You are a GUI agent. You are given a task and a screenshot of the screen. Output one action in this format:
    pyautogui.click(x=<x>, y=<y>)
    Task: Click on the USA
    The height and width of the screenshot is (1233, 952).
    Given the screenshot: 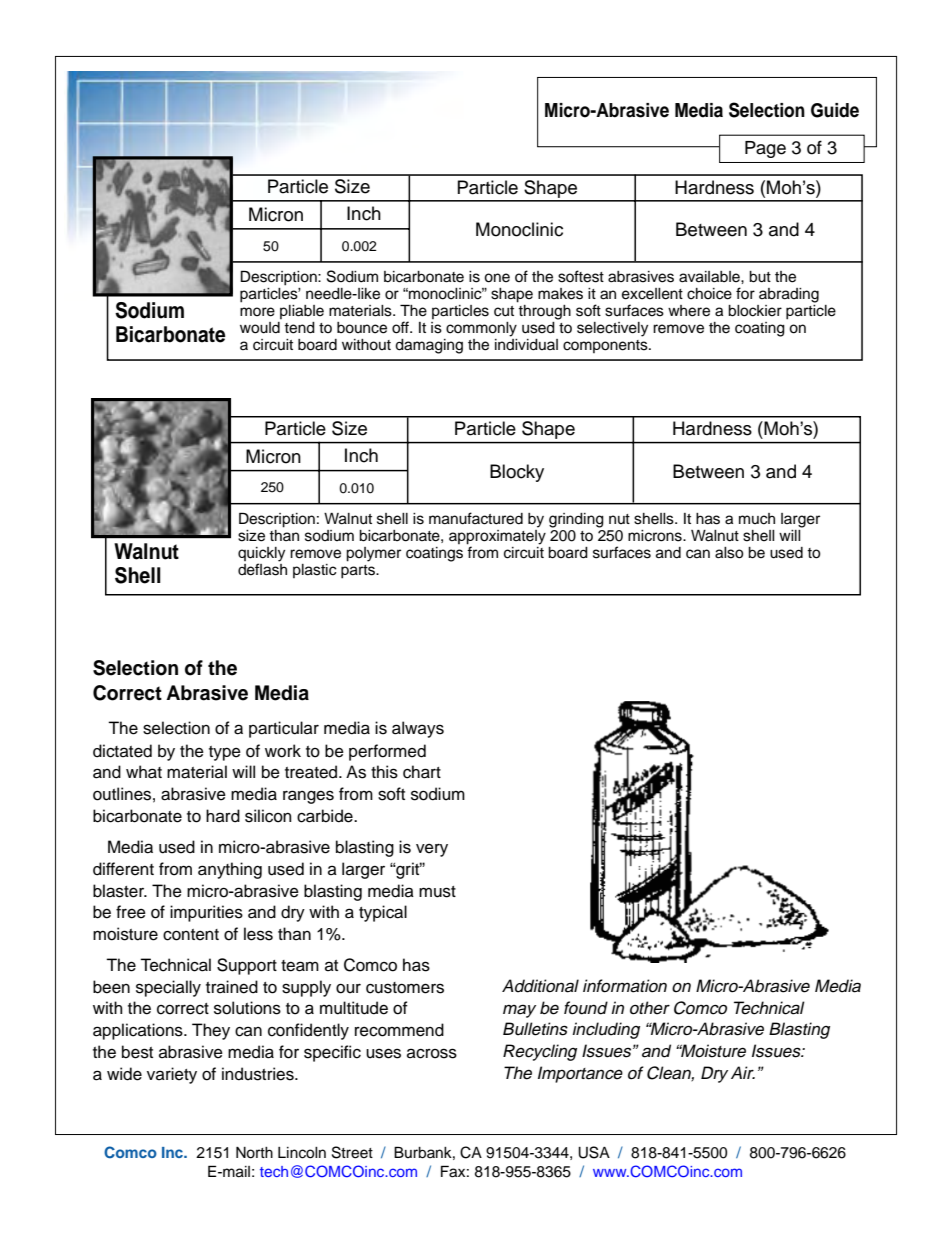 What is the action you would take?
    pyautogui.click(x=594, y=1152)
